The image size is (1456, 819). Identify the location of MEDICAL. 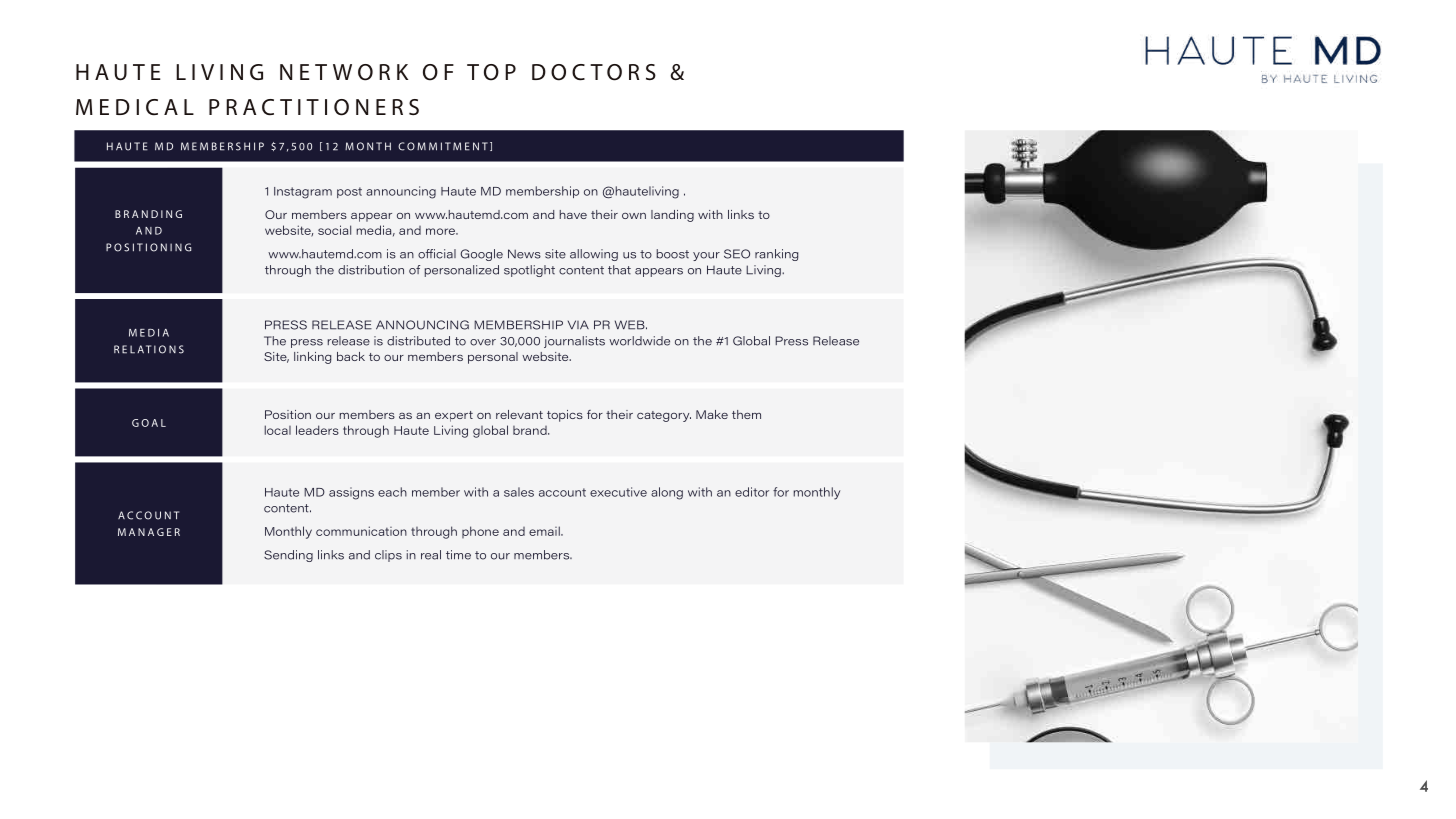
(135, 107).
